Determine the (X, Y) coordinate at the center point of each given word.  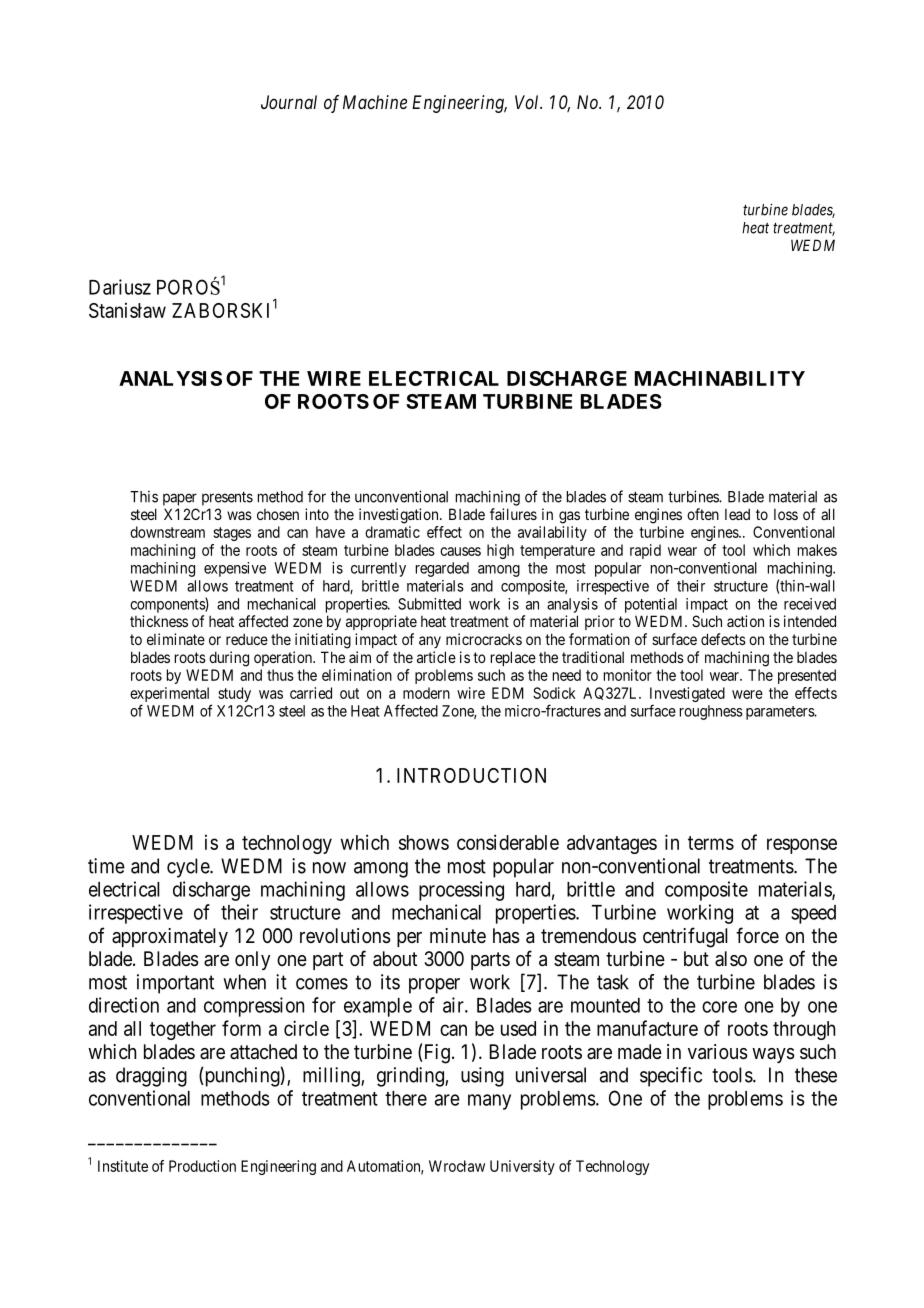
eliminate (176, 639)
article (436, 657)
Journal (289, 102)
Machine (375, 102)
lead (737, 514)
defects (723, 639)
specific (671, 1077)
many (489, 1102)
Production (202, 1166)
